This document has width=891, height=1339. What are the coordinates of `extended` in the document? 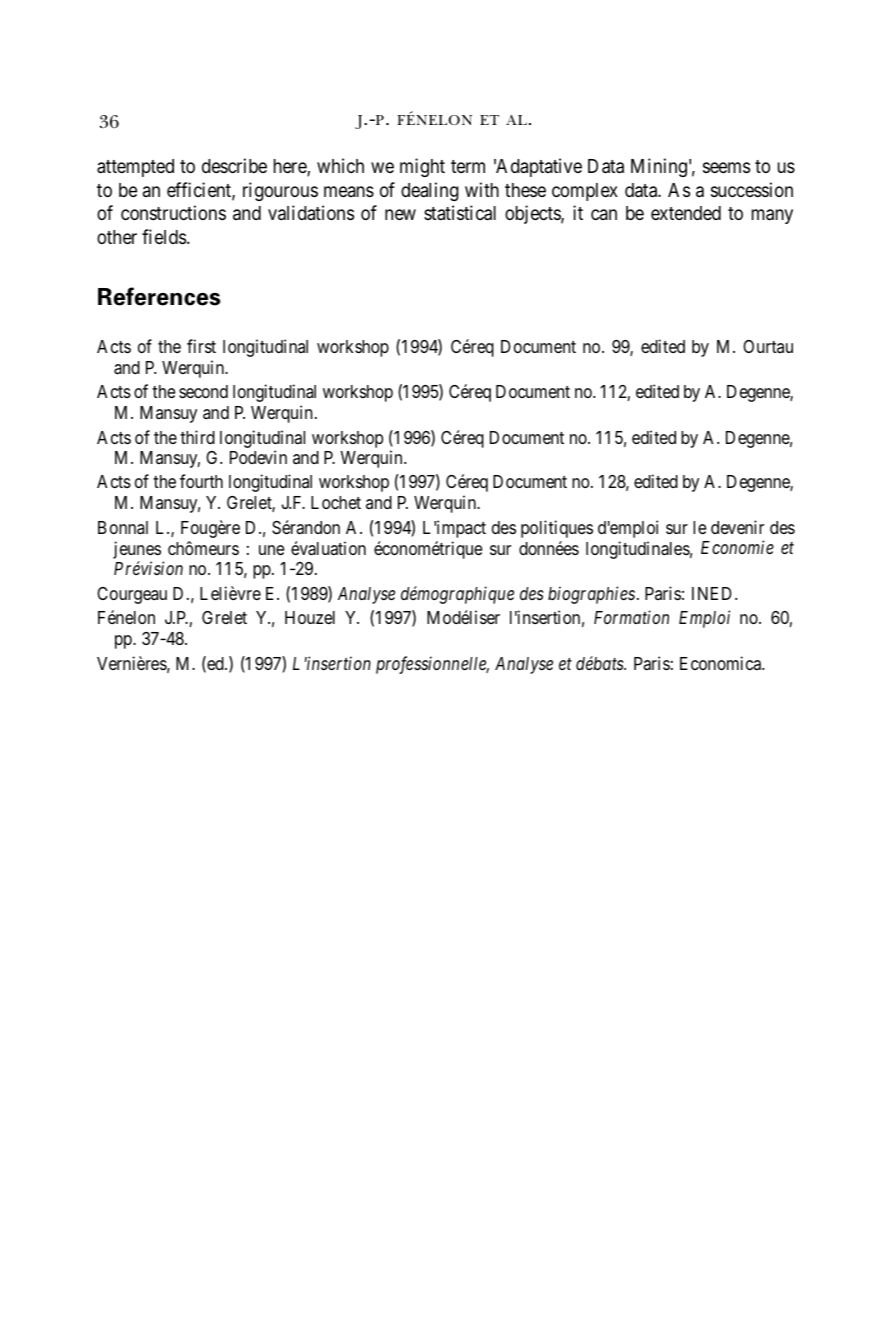 It's located at (686, 213).
